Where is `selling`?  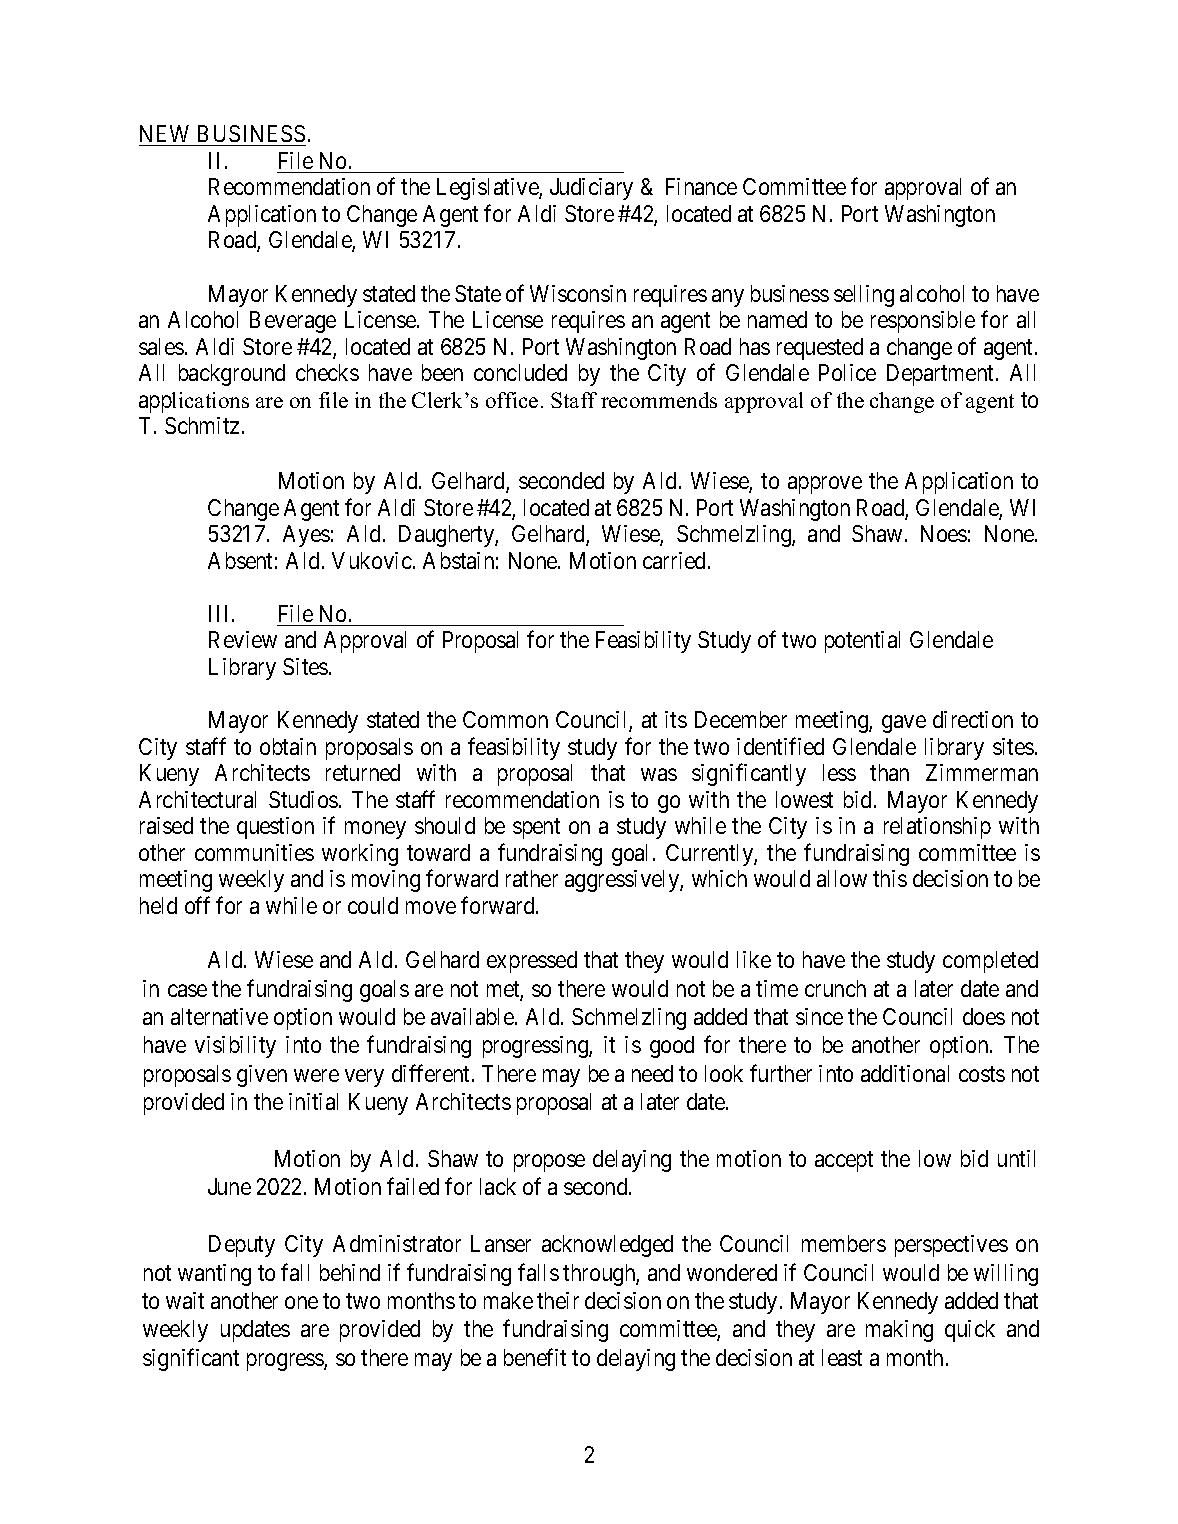 selling is located at coordinates (864, 296).
